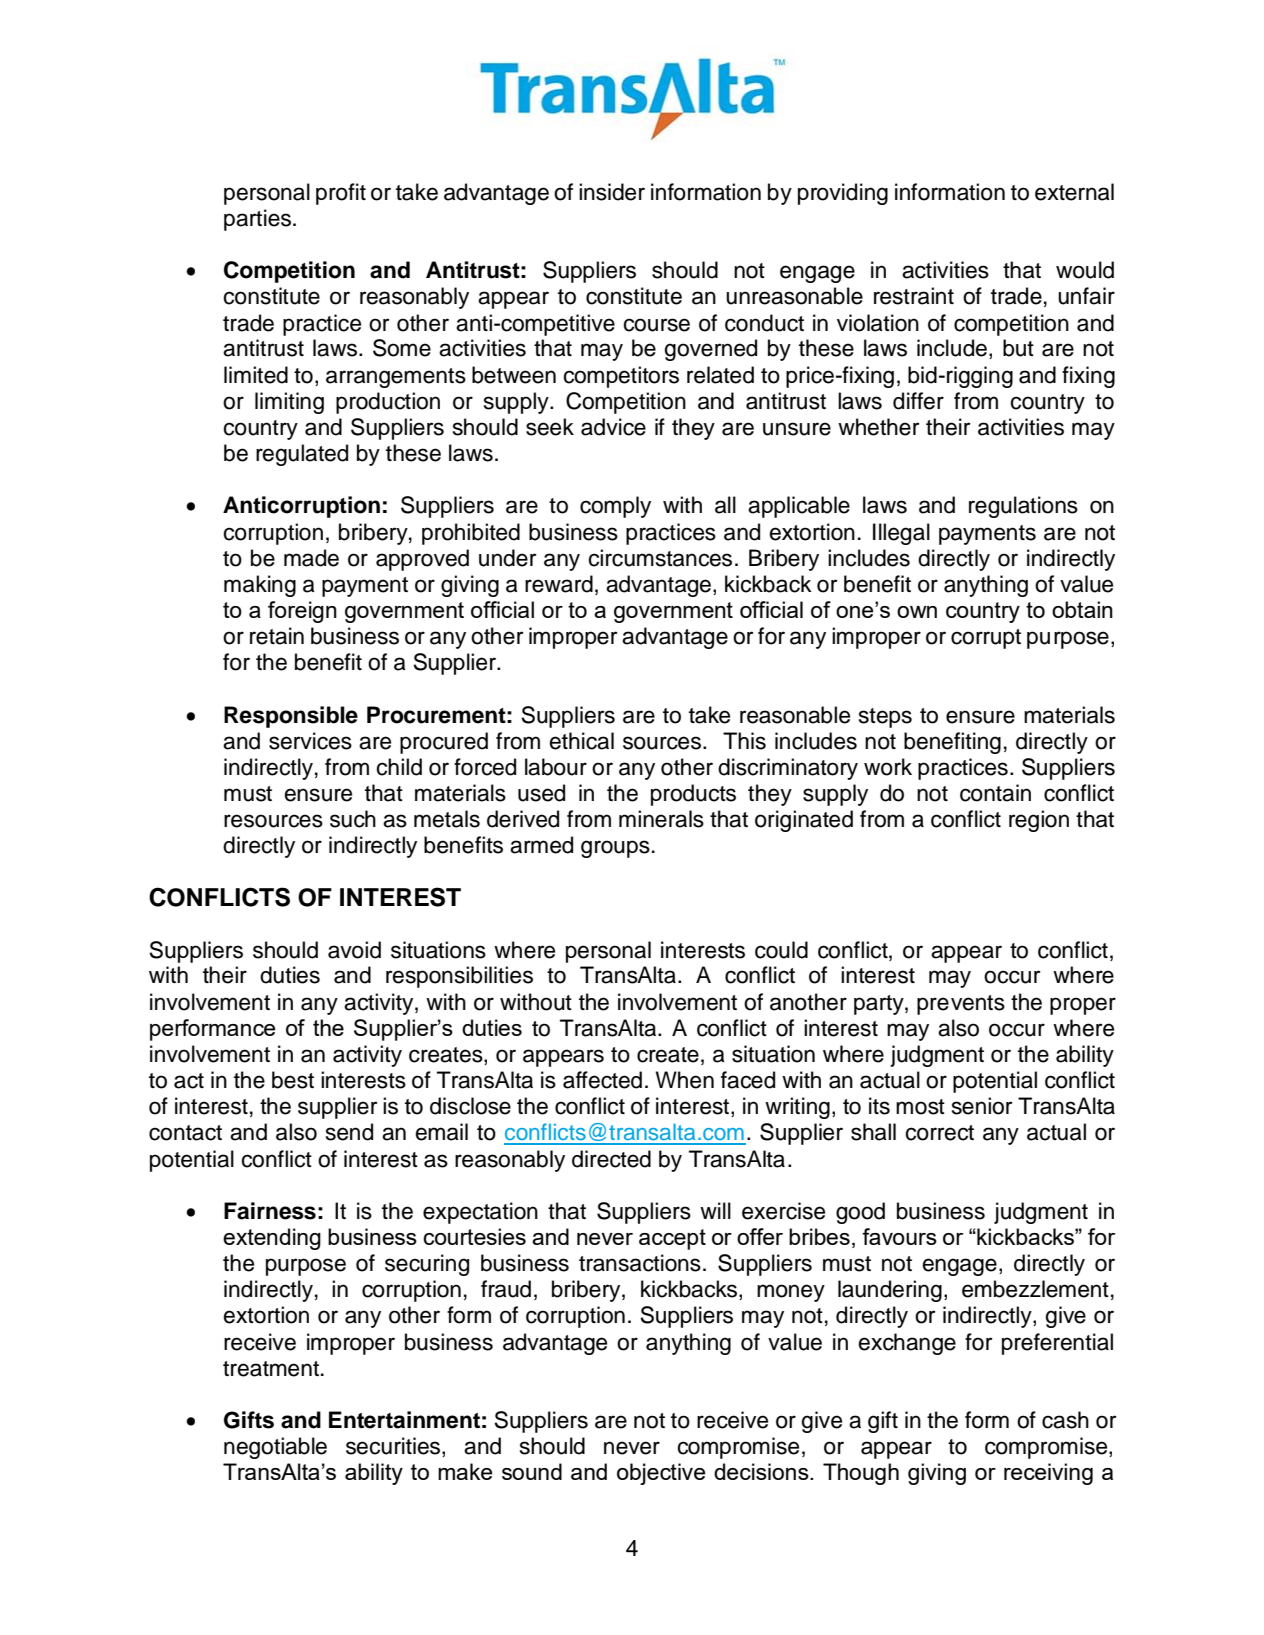 This document has height=1635, width=1264. What do you see at coordinates (885, 718) in the document?
I see `steps` at bounding box center [885, 718].
